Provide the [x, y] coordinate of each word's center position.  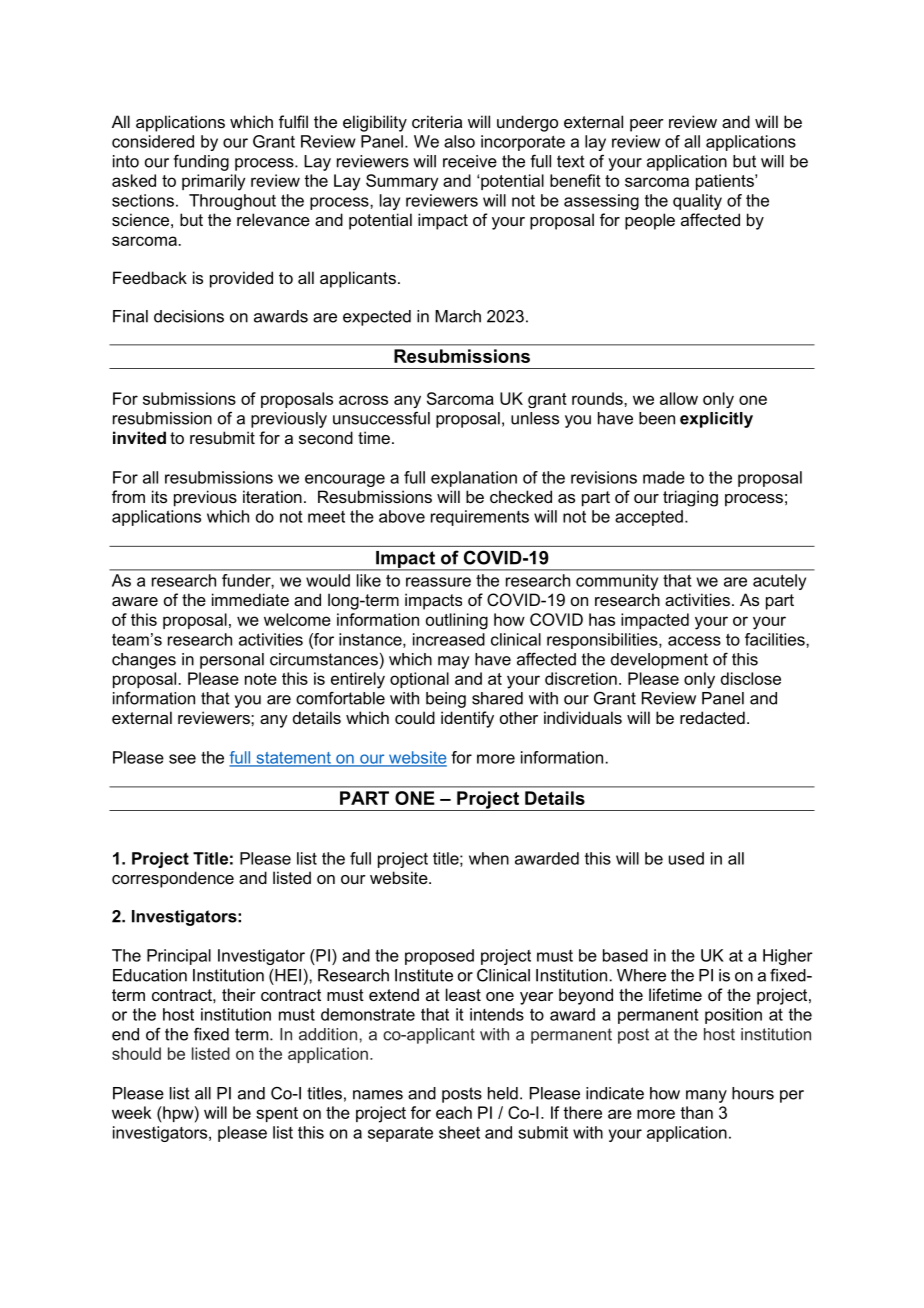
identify [467, 719]
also [459, 141]
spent [277, 1114]
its [159, 496]
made [664, 477]
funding [201, 162]
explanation [474, 479]
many [706, 1096]
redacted [712, 717]
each [454, 1112]
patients [726, 182]
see [182, 759]
